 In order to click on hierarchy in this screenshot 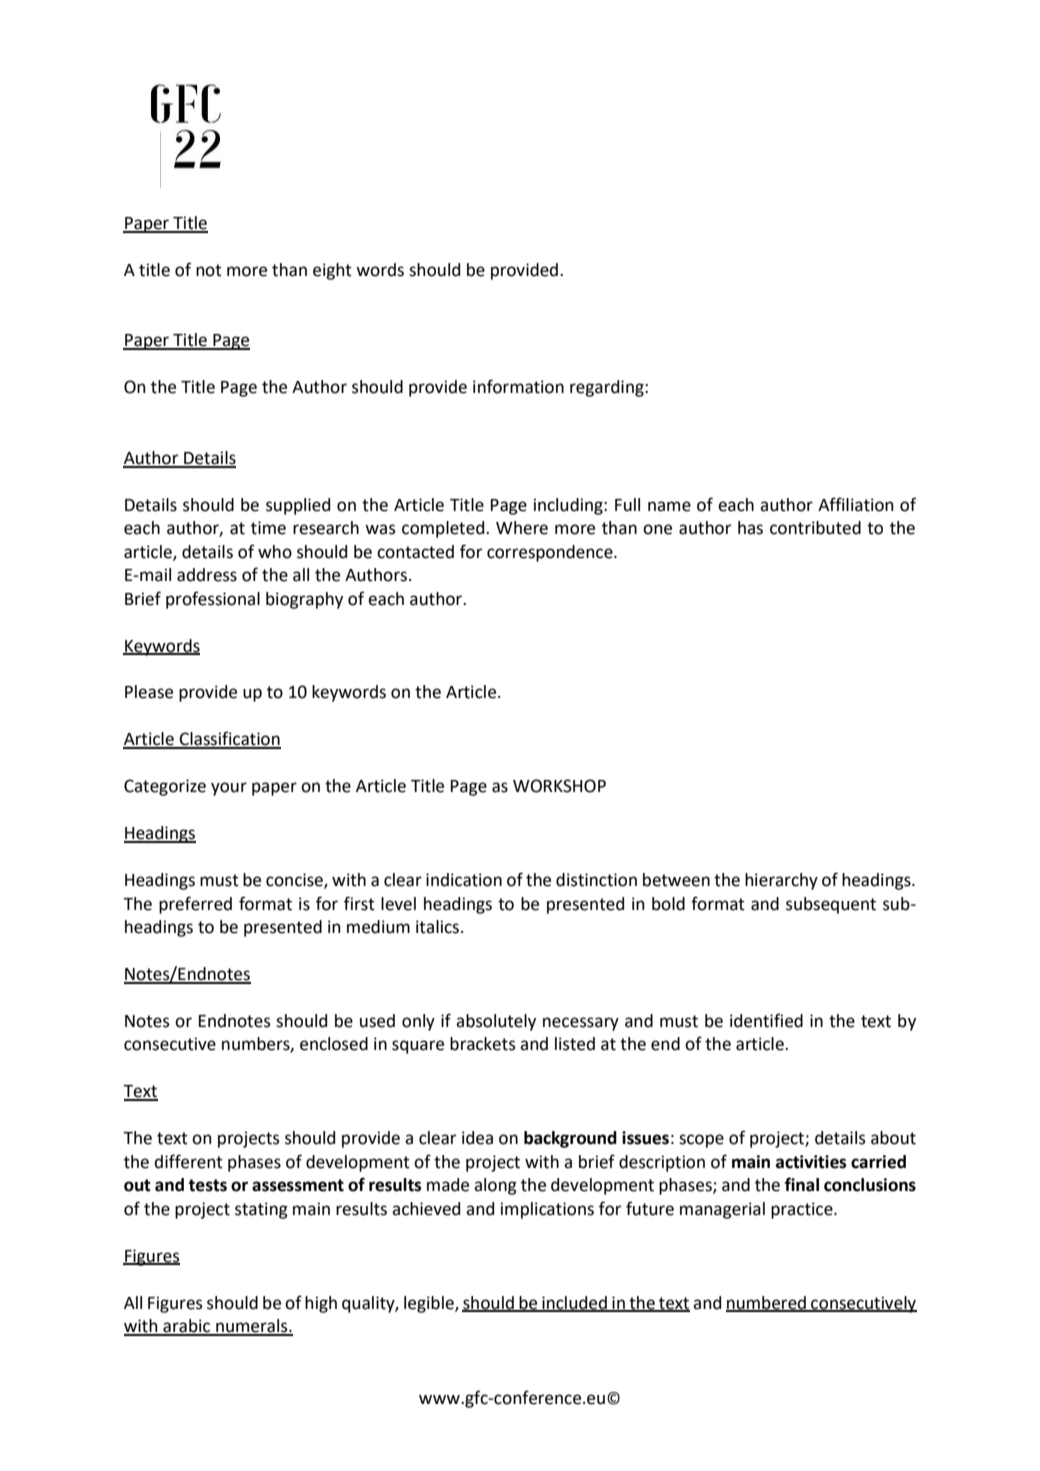, I will do `click(781, 881)`.
